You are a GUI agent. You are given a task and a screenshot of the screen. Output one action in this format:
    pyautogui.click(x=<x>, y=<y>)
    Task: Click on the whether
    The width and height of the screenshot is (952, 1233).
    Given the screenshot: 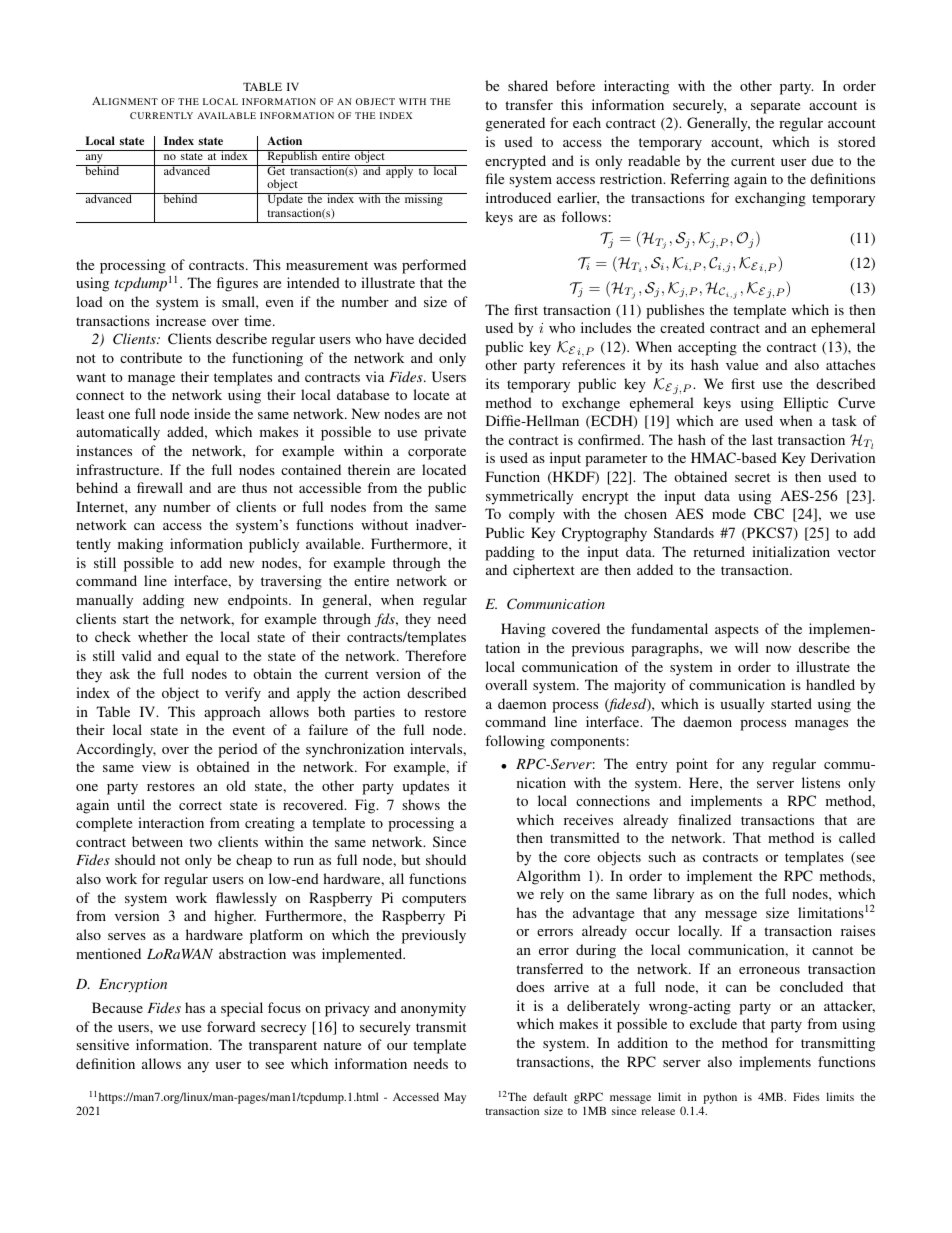 What is the action you would take?
    pyautogui.click(x=163, y=636)
